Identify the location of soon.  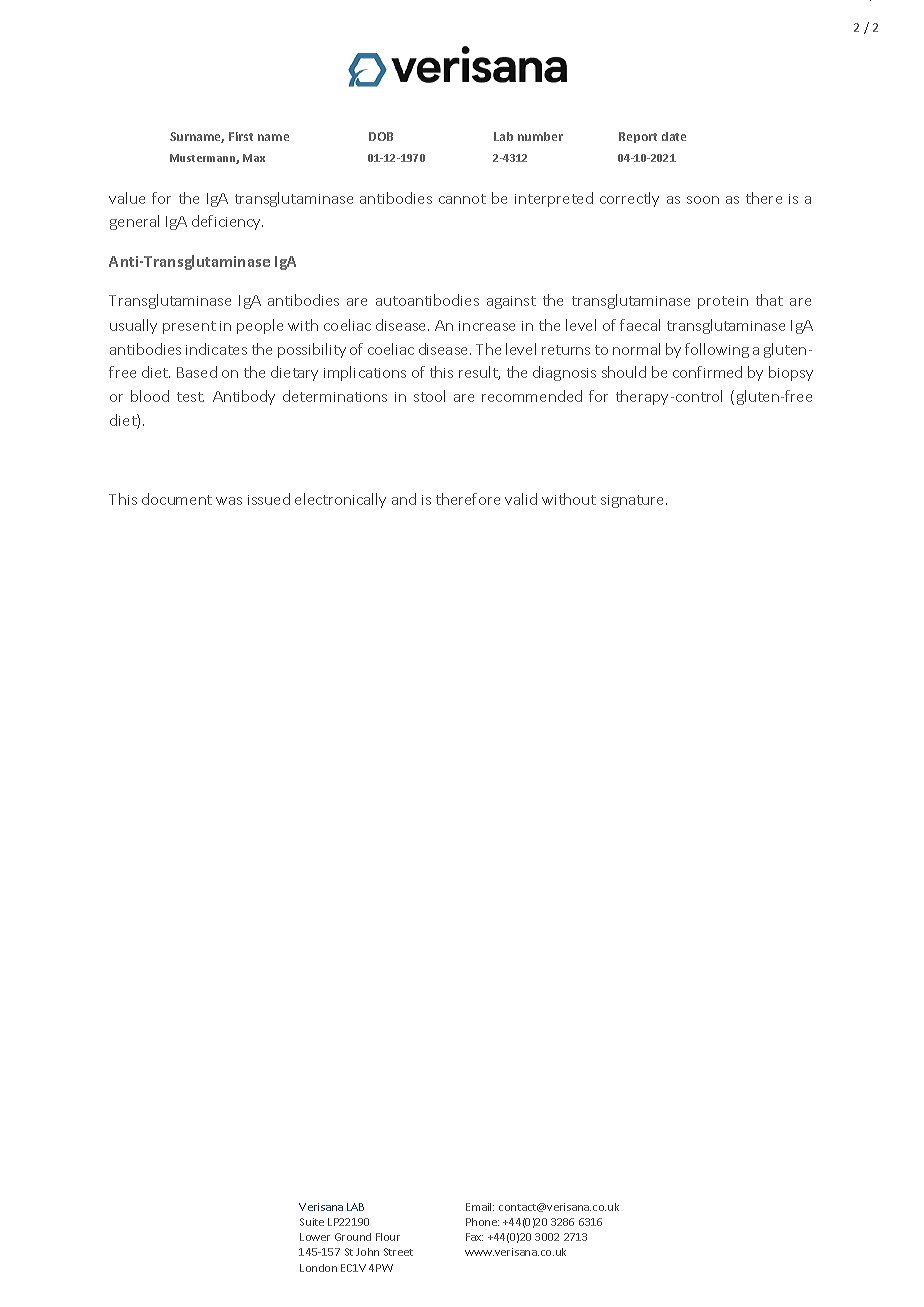
(703, 200).
